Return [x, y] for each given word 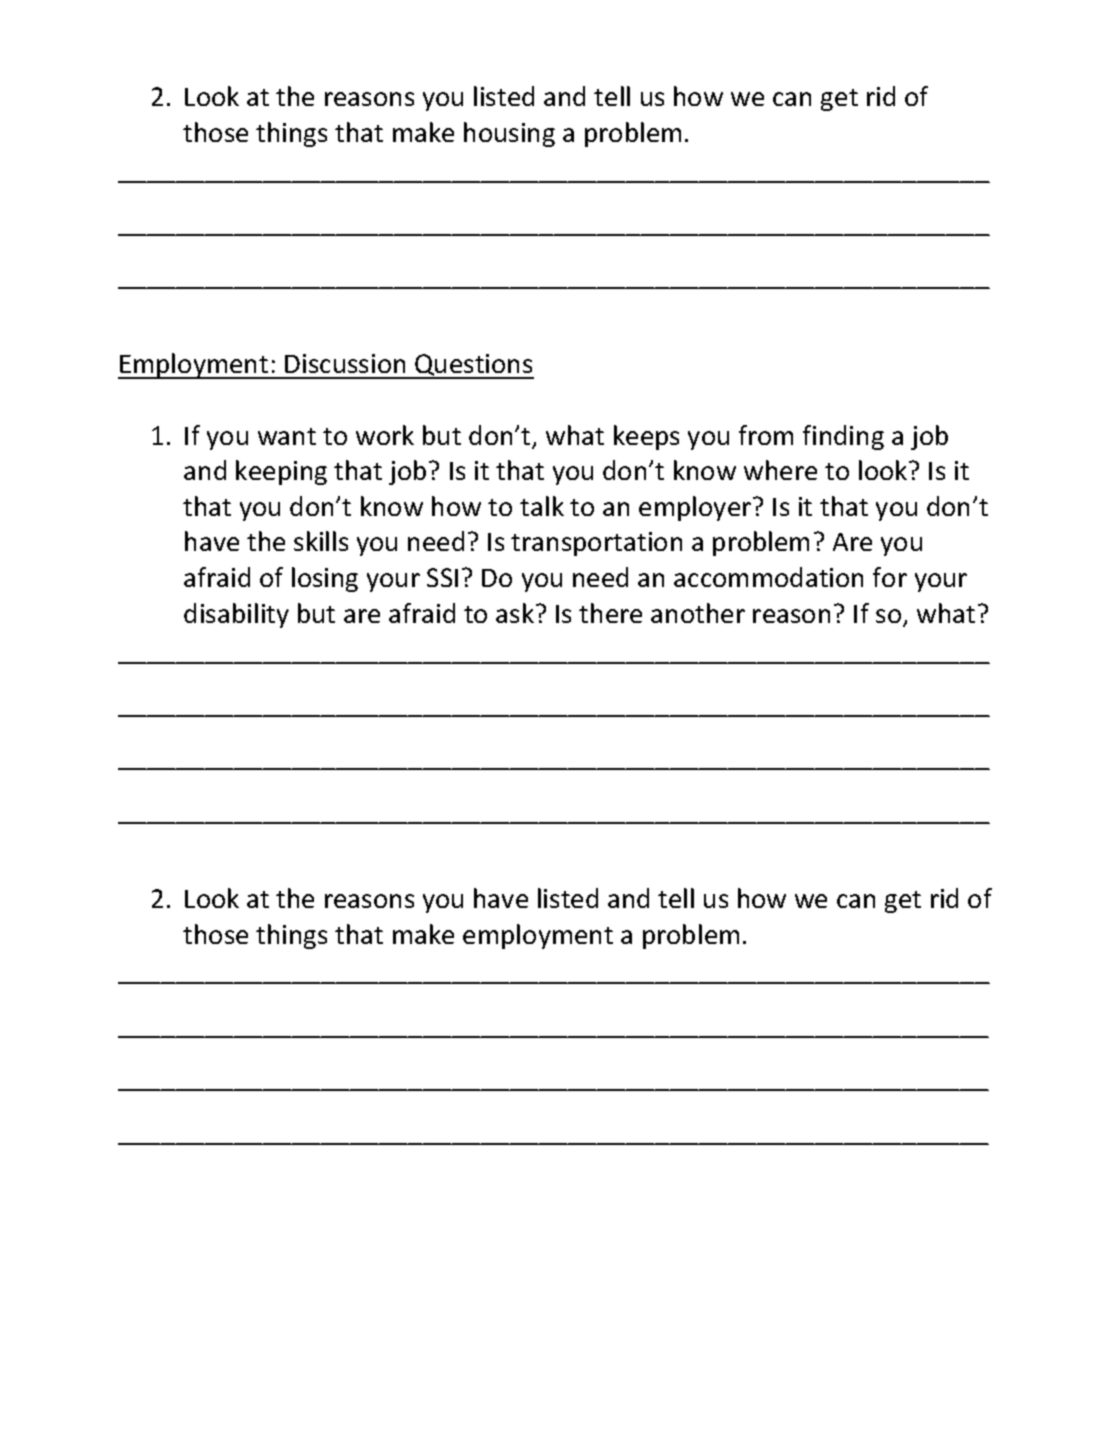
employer [696, 508]
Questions [473, 366]
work [385, 435]
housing [509, 134]
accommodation [768, 577]
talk [542, 506]
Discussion [345, 363]
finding [843, 437]
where [780, 470]
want [287, 436]
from [766, 435]
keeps [646, 437]
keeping [281, 472]
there [610, 613]
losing [325, 579]
